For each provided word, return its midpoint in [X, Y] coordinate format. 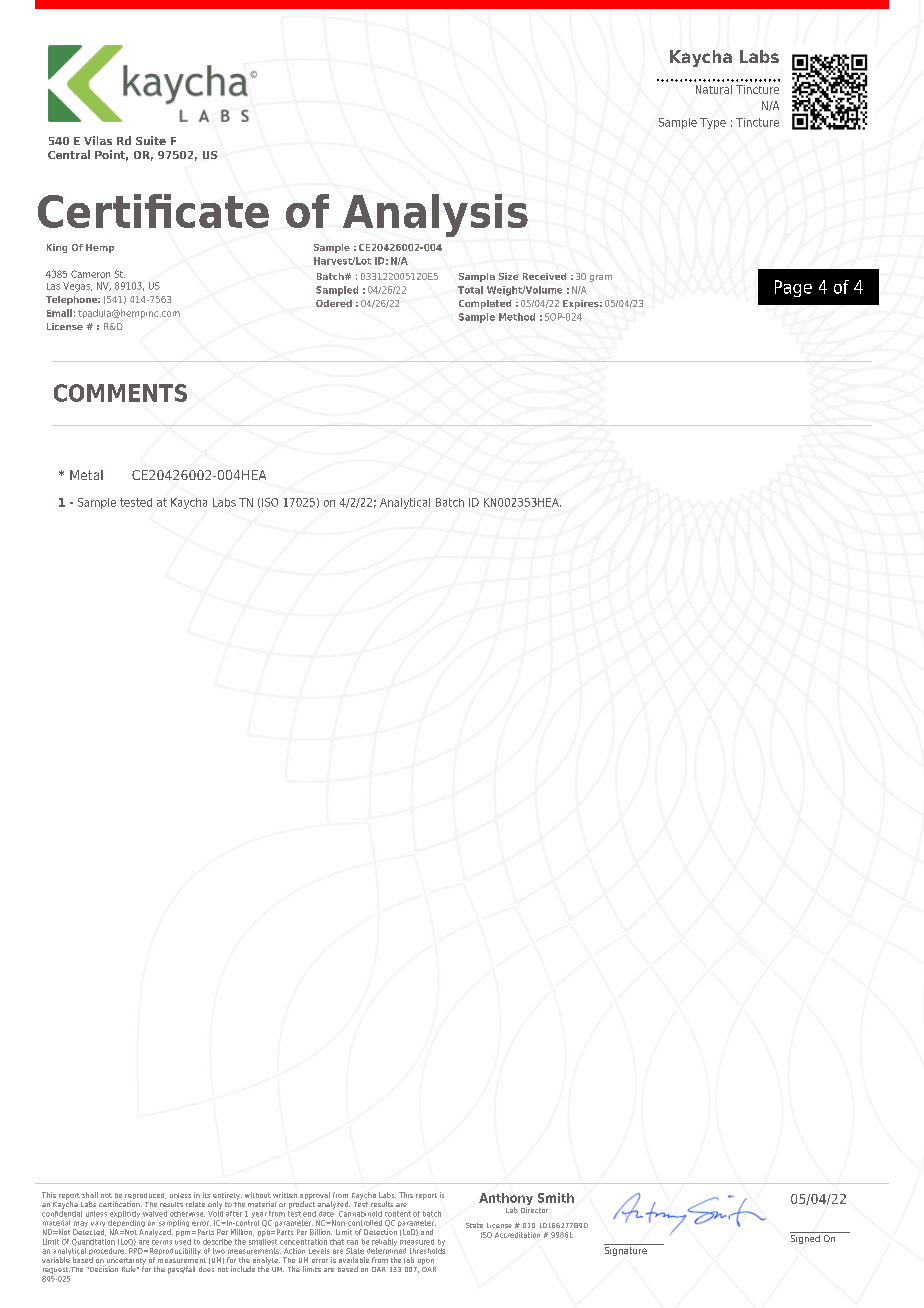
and [427, 1232]
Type [713, 123]
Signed [806, 1238]
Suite [151, 140]
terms [162, 1240]
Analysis [435, 215]
